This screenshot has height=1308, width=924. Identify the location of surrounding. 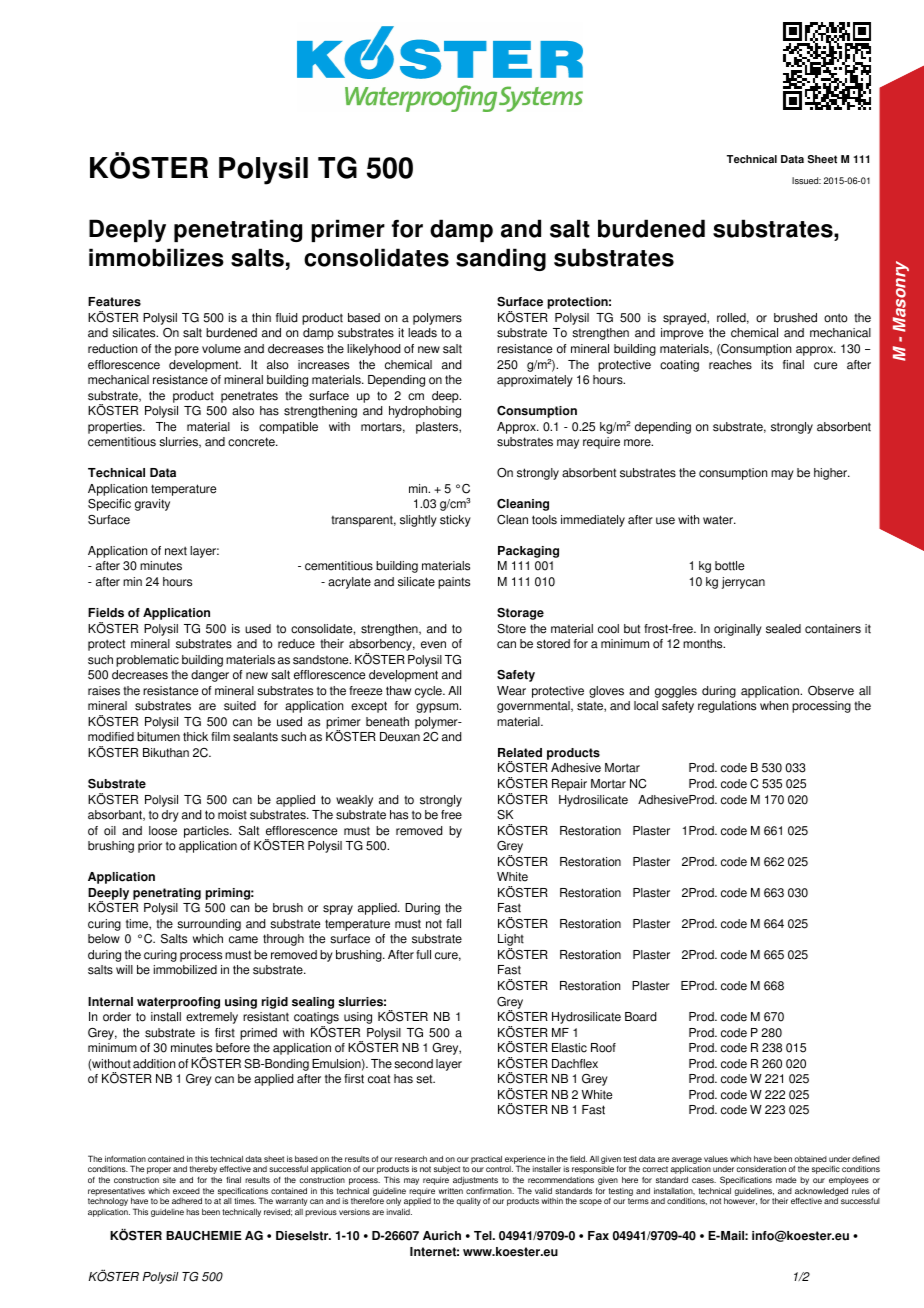
(209, 925).
